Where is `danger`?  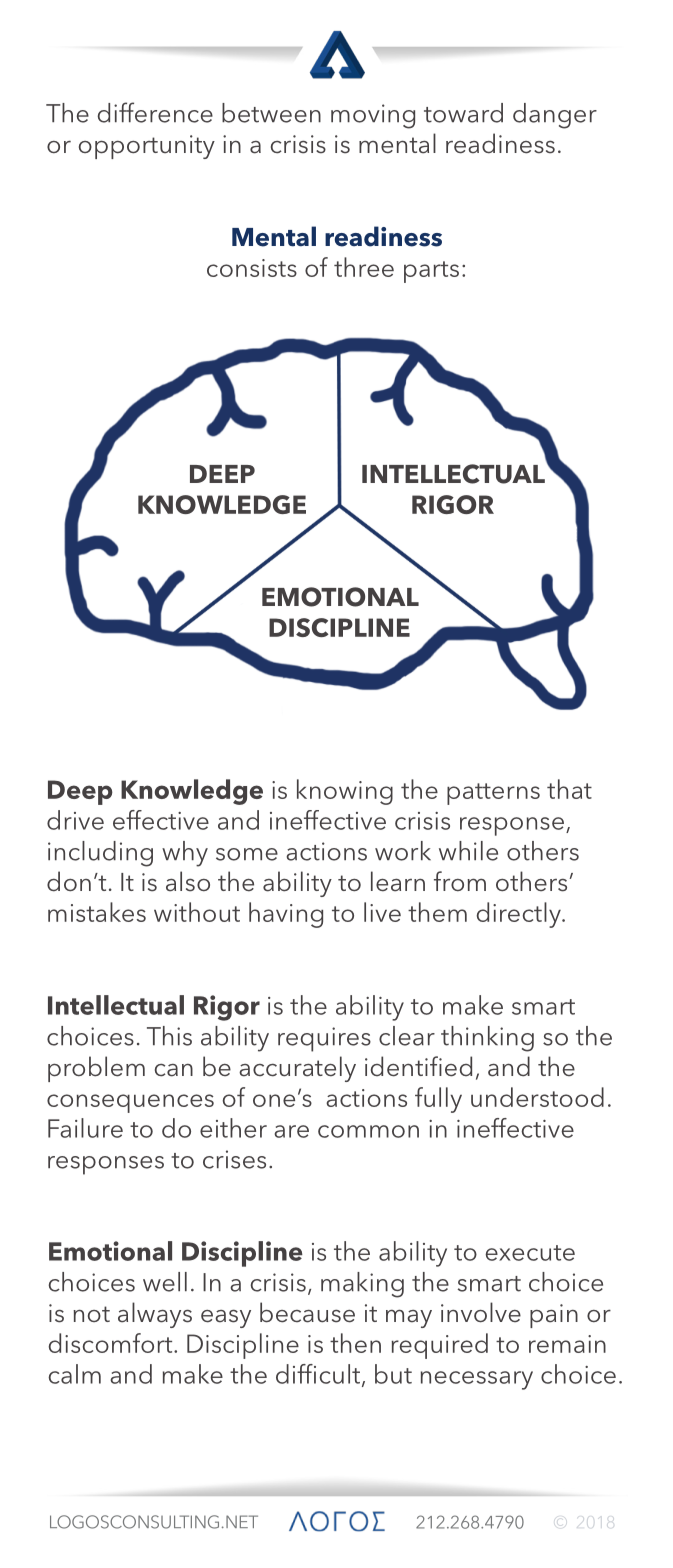 danger is located at coordinates (555, 116).
